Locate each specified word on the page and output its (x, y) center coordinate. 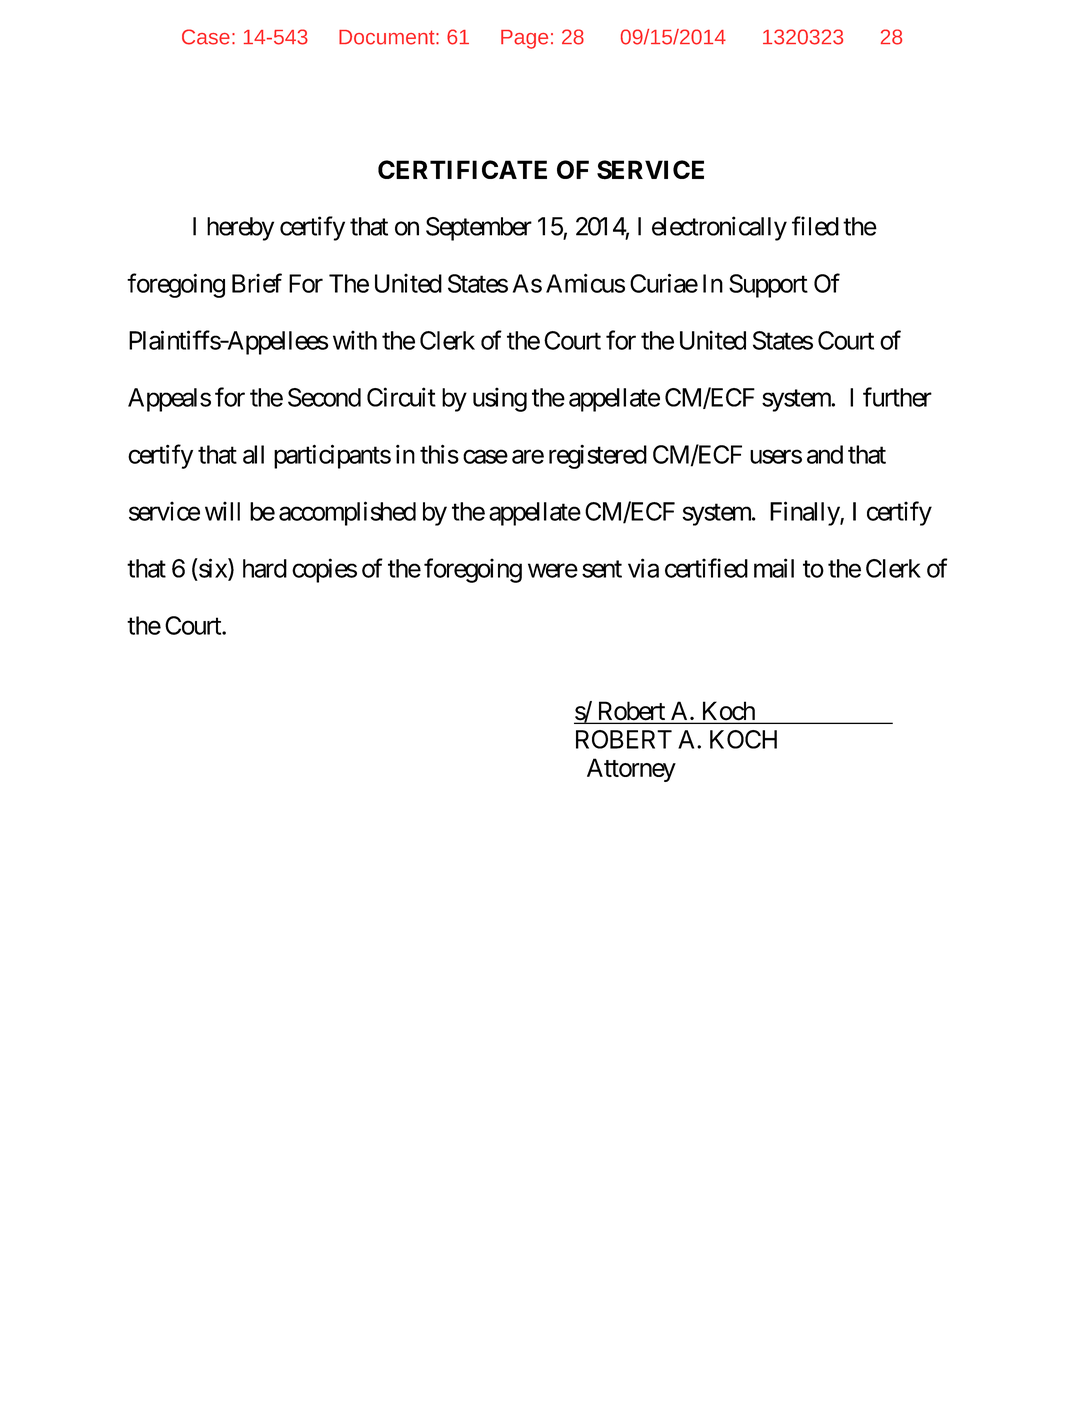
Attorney (631, 770)
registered (598, 457)
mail (774, 568)
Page (524, 39)
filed (815, 226)
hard (265, 568)
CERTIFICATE (462, 169)
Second (324, 397)
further (897, 397)
